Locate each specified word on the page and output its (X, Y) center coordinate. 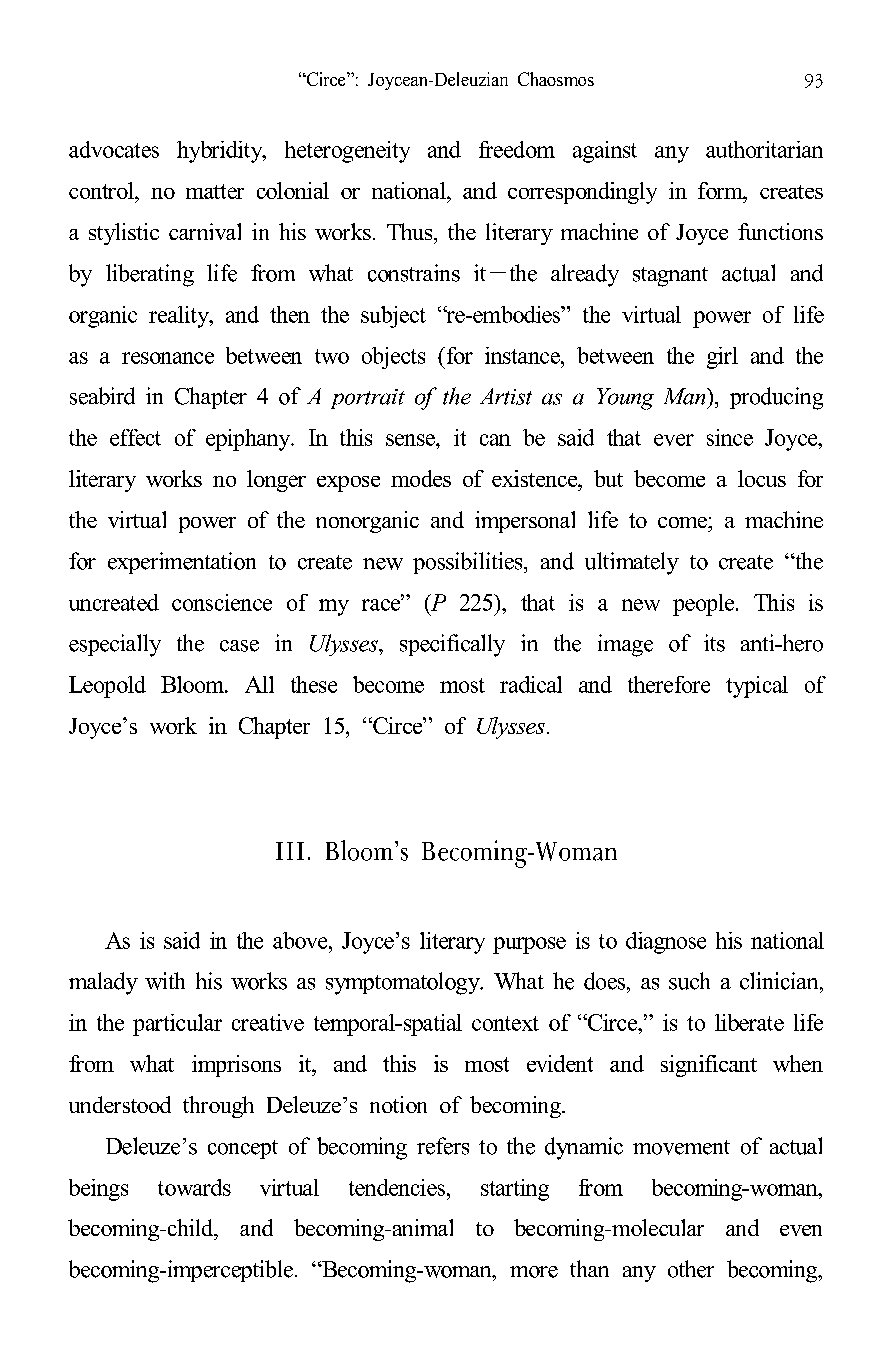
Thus (411, 231)
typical (757, 687)
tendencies (398, 1187)
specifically (452, 645)
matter (215, 191)
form (721, 190)
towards (194, 1187)
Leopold (107, 687)
